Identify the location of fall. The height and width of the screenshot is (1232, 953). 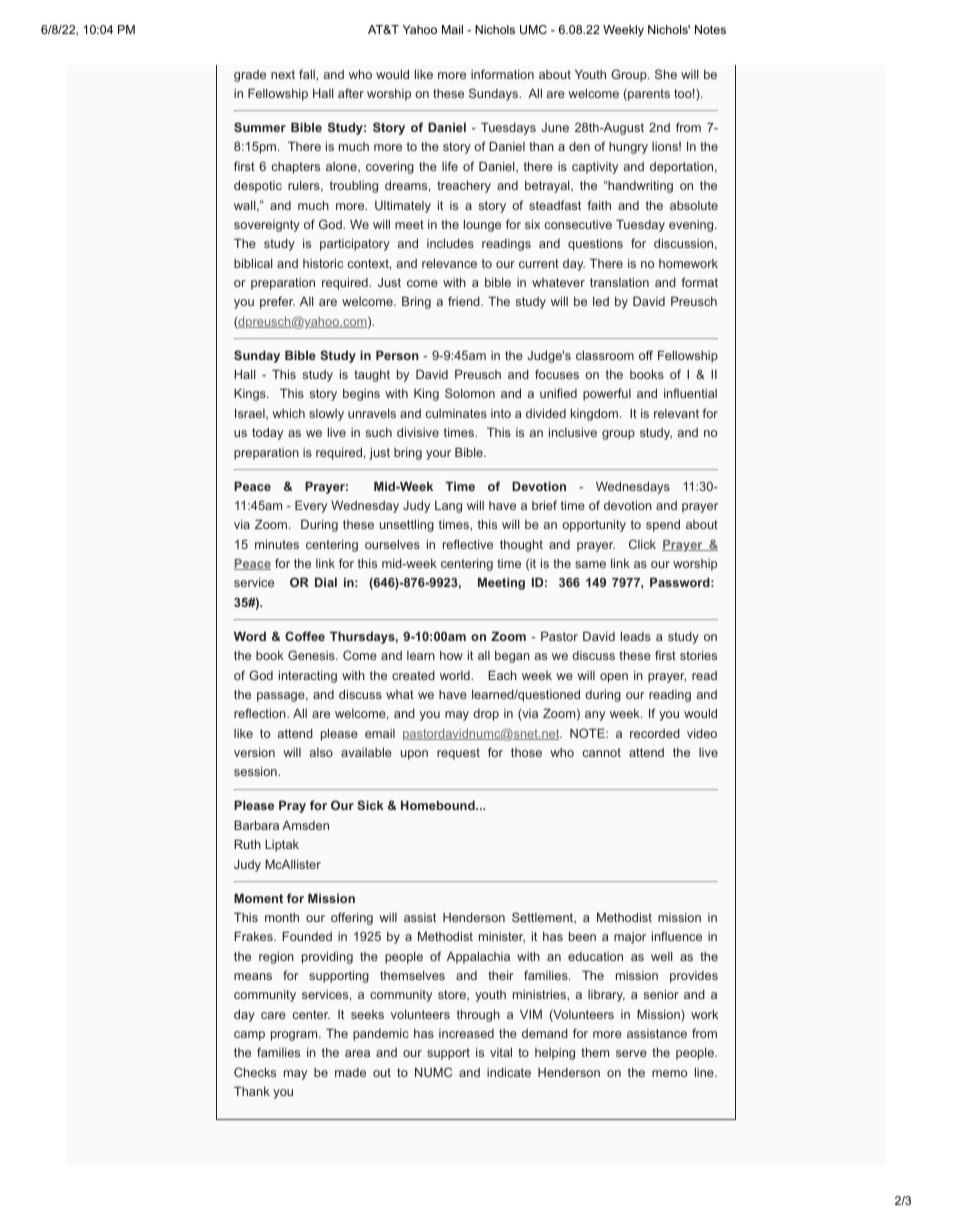
(308, 74).
